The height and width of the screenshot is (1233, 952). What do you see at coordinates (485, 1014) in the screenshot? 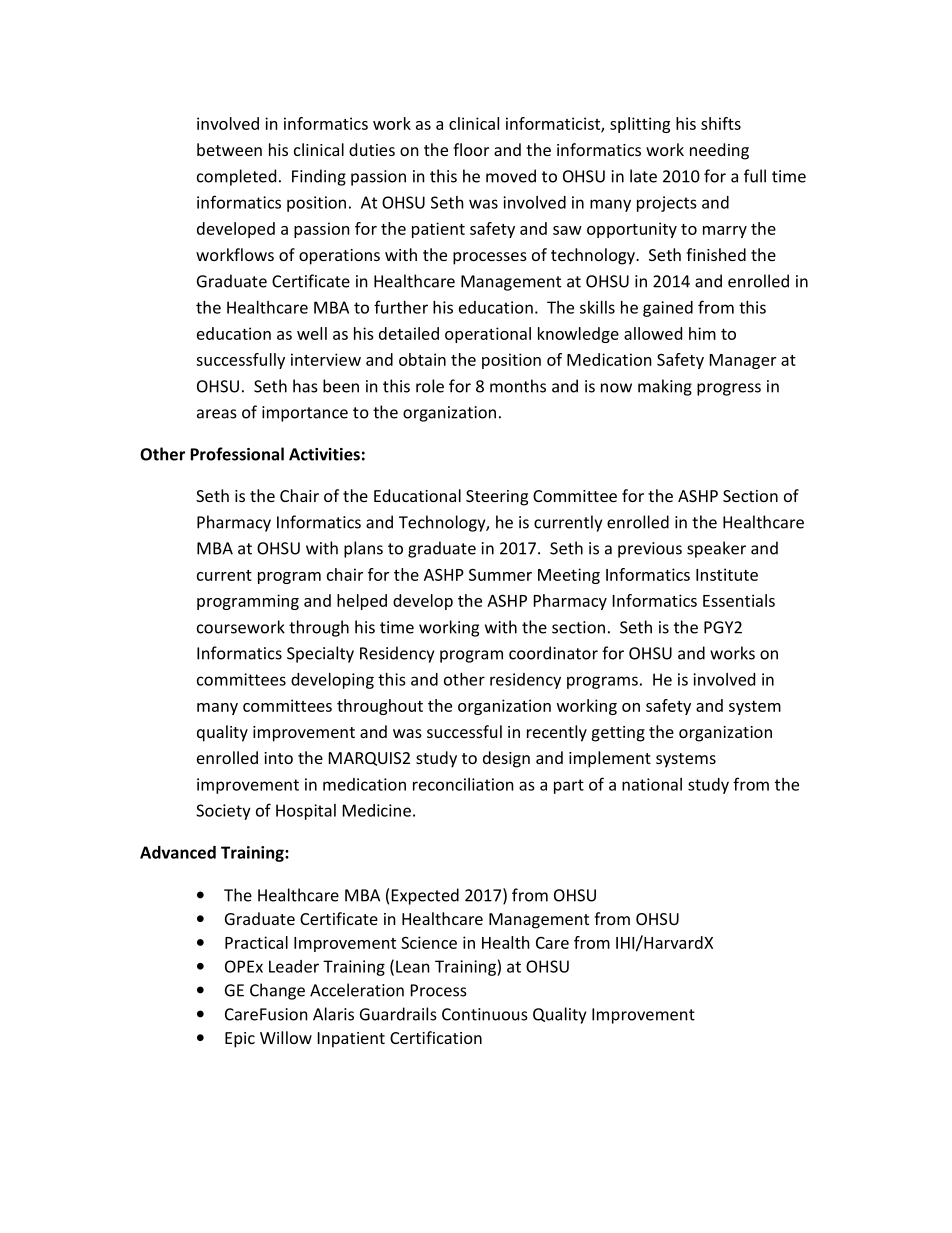
I see `Continuous` at bounding box center [485, 1014].
